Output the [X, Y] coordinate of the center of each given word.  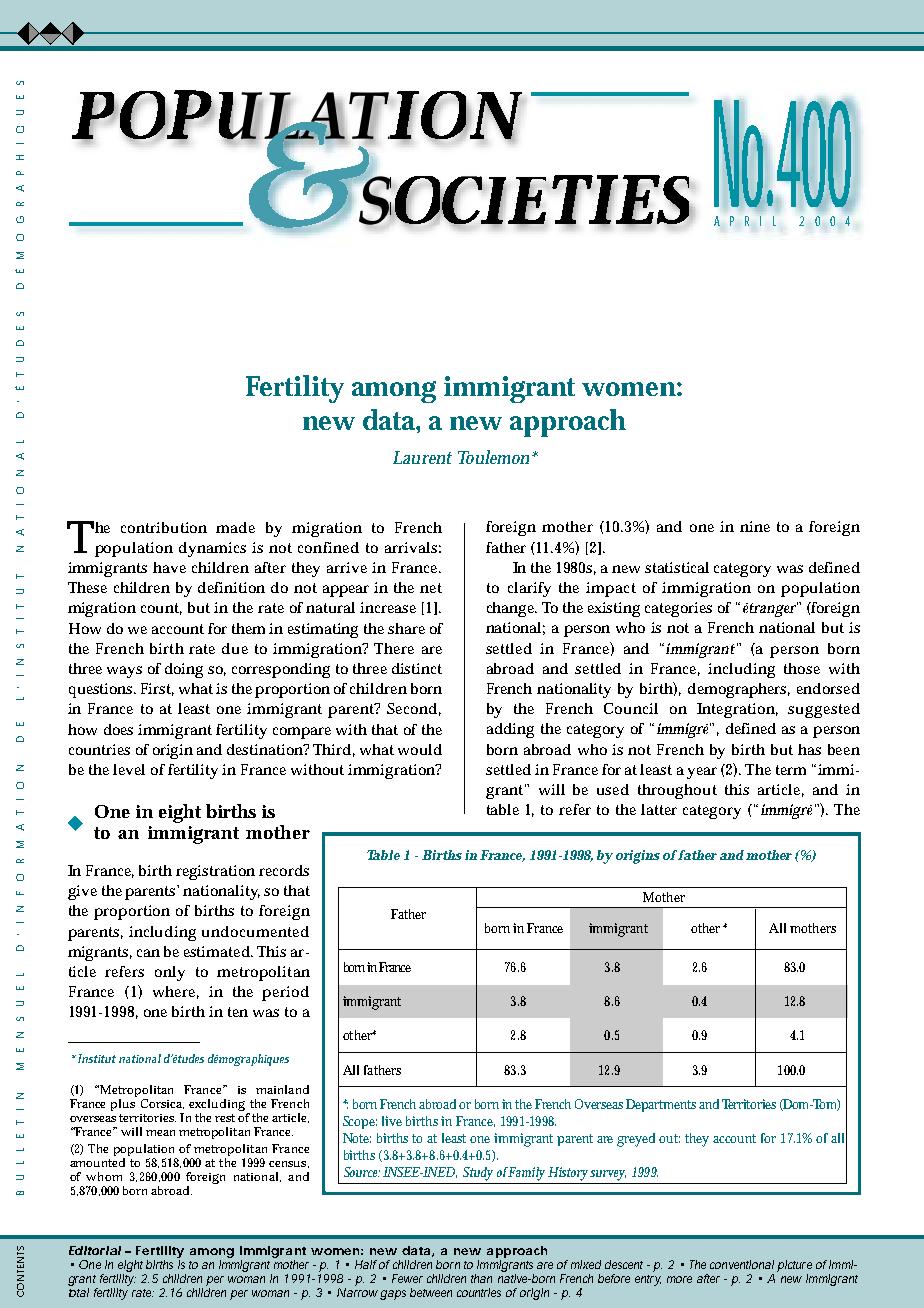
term [791, 770]
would [420, 749]
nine [755, 526]
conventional [742, 1264]
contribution [164, 527]
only [170, 973]
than [481, 1278]
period [285, 993]
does [118, 729]
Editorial [95, 1250]
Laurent [422, 457]
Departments [661, 1105]
